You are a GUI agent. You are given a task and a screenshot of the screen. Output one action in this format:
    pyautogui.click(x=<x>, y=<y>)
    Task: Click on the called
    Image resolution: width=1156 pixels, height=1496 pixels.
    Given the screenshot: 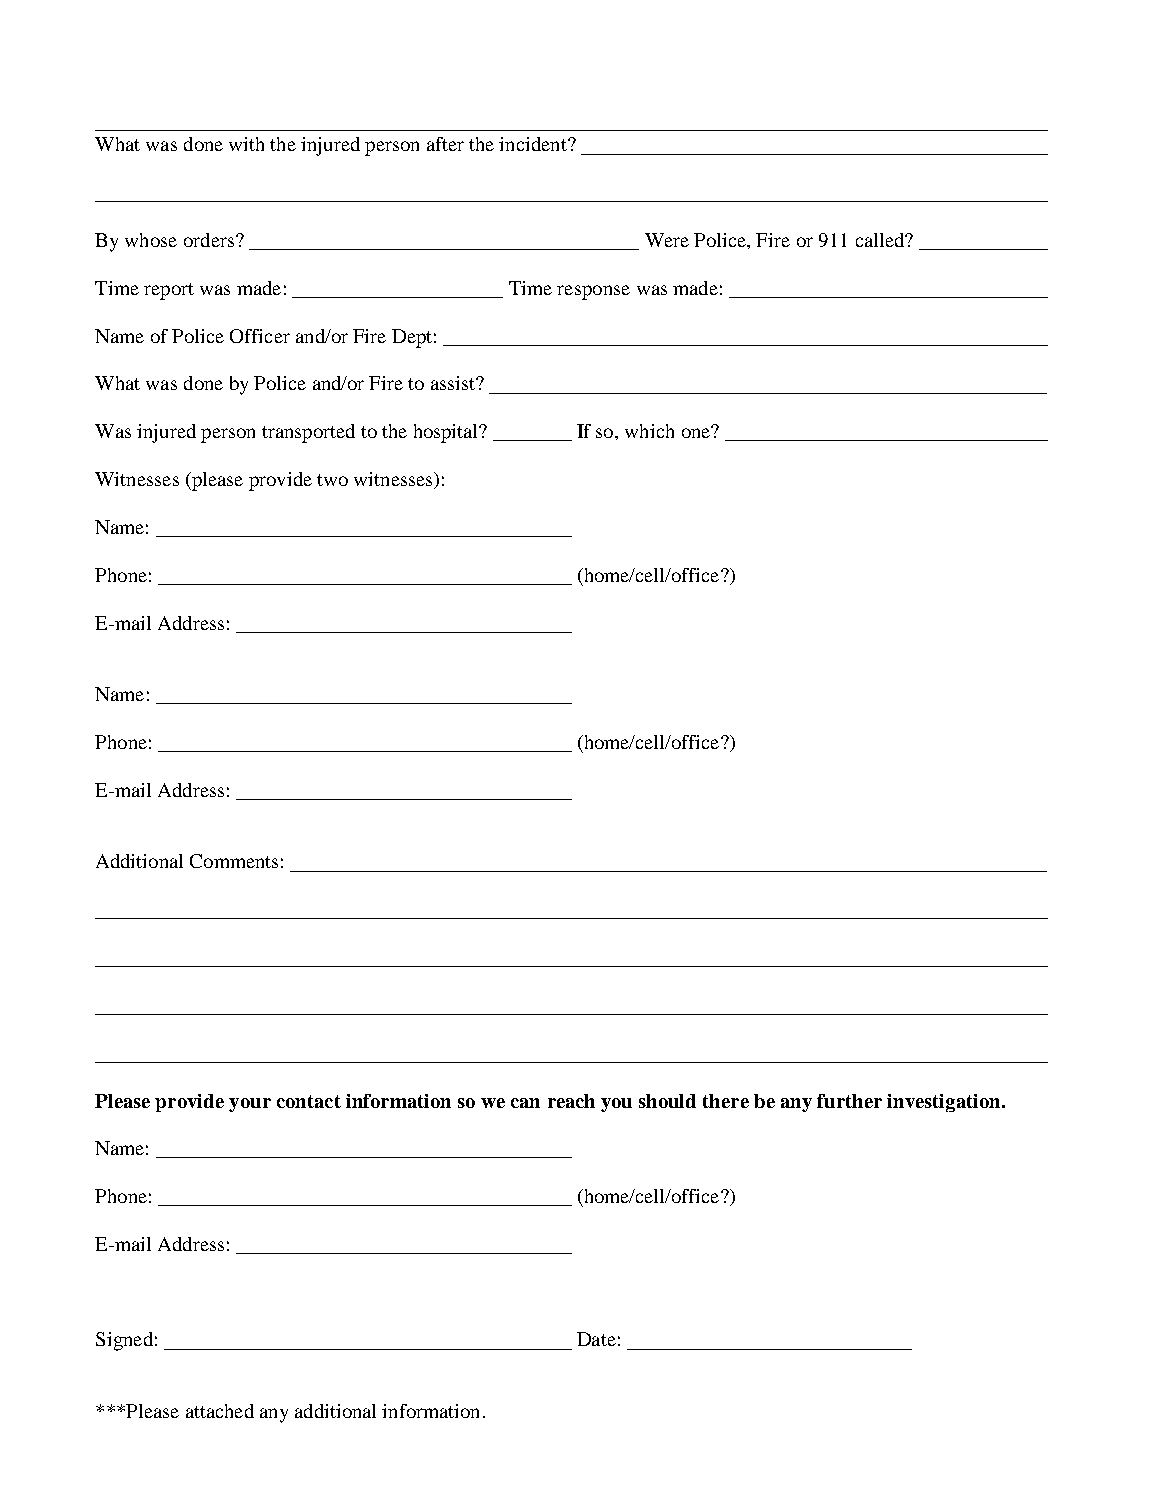 What is the action you would take?
    pyautogui.click(x=881, y=240)
